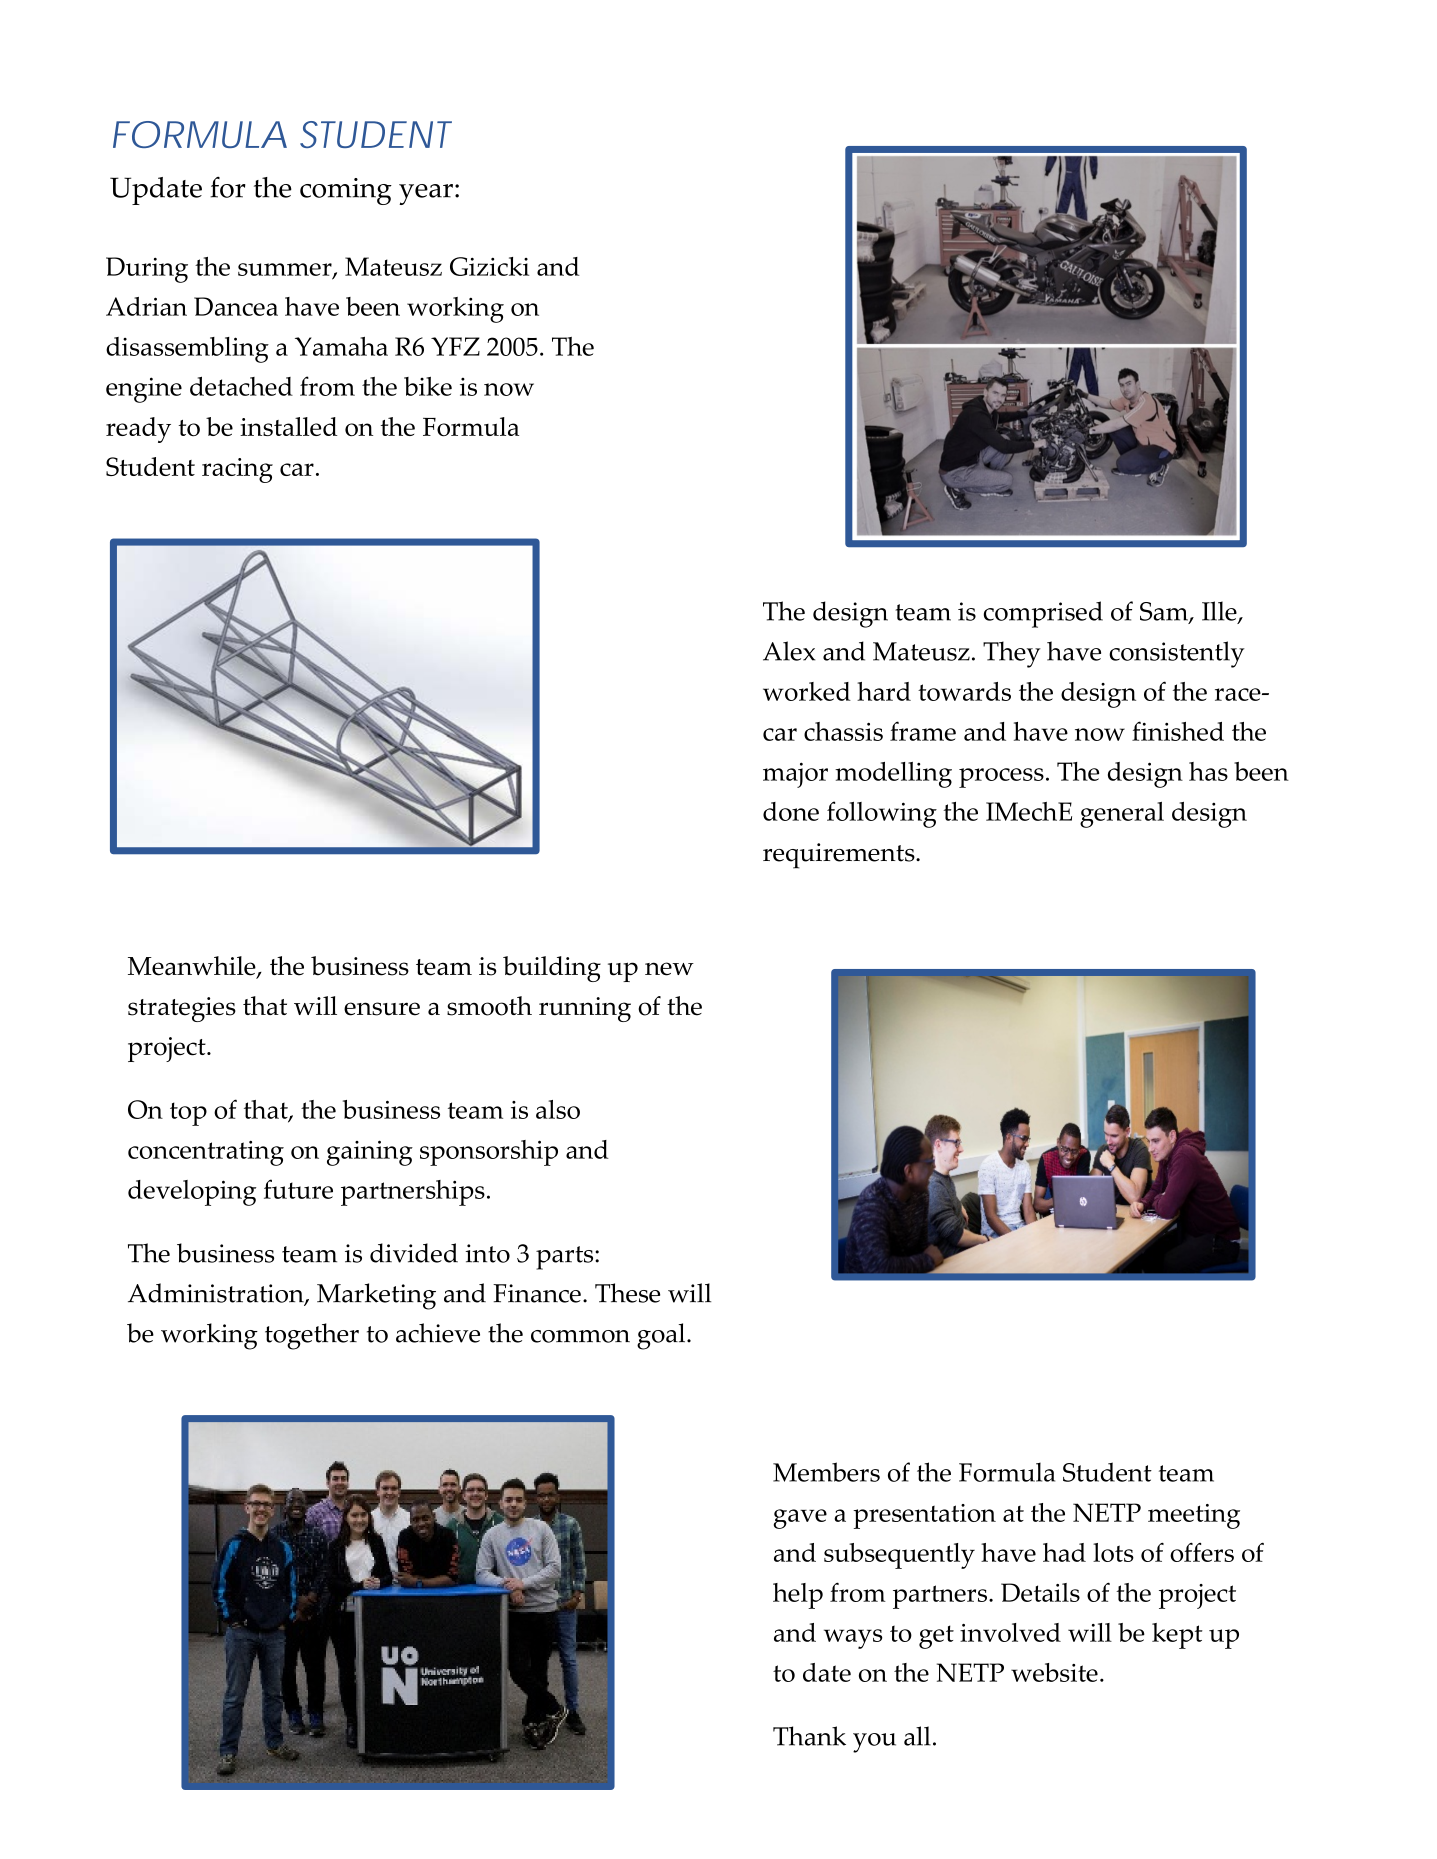 This image has height=1859, width=1437. Describe the element at coordinates (426, 194) in the image. I see `year` at that location.
